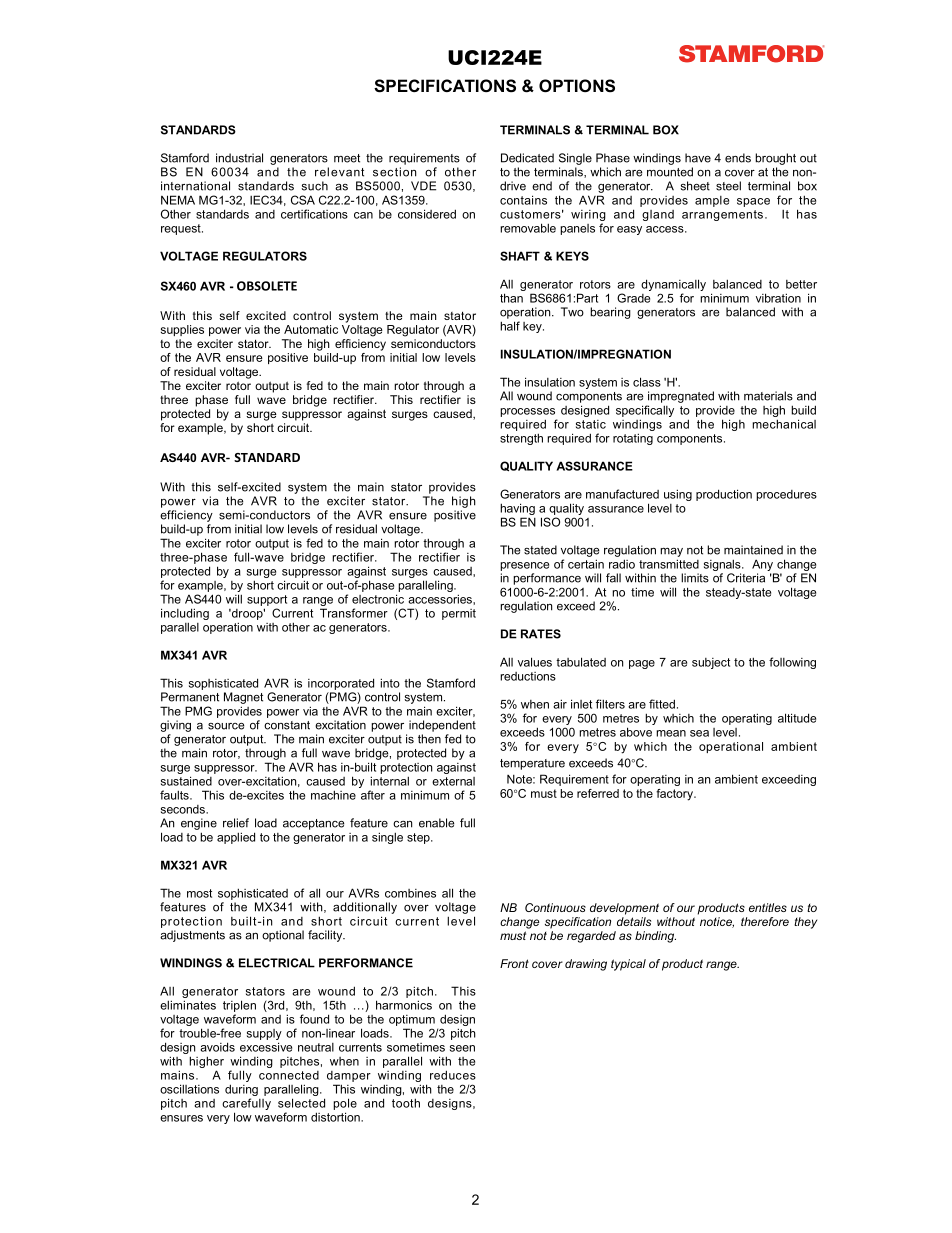 The image size is (952, 1233). Describe the element at coordinates (459, 614) in the image. I see `permit` at that location.
